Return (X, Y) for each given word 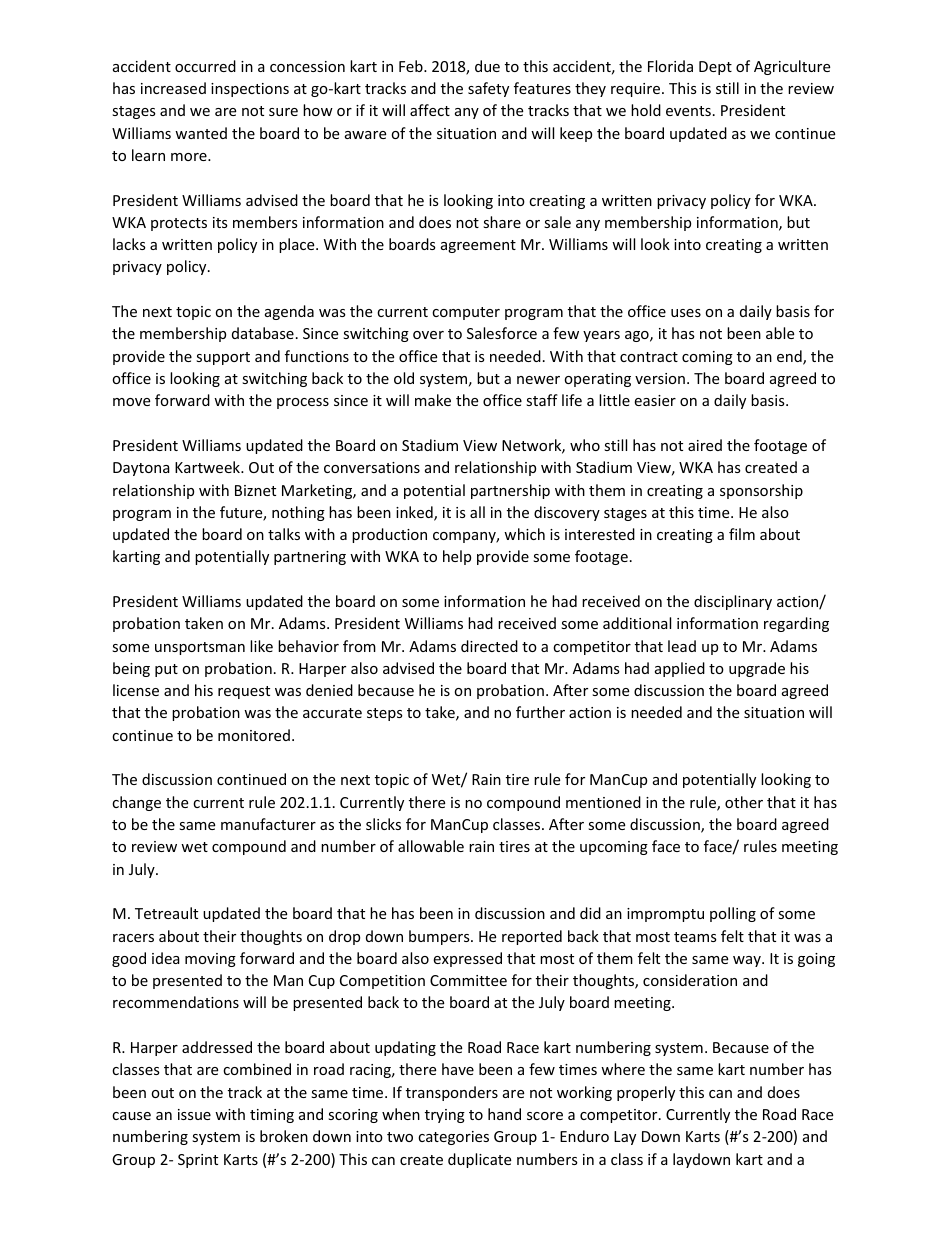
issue (194, 1114)
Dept (715, 68)
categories (453, 1138)
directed (489, 646)
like (261, 646)
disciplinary (733, 602)
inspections (250, 90)
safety (488, 89)
